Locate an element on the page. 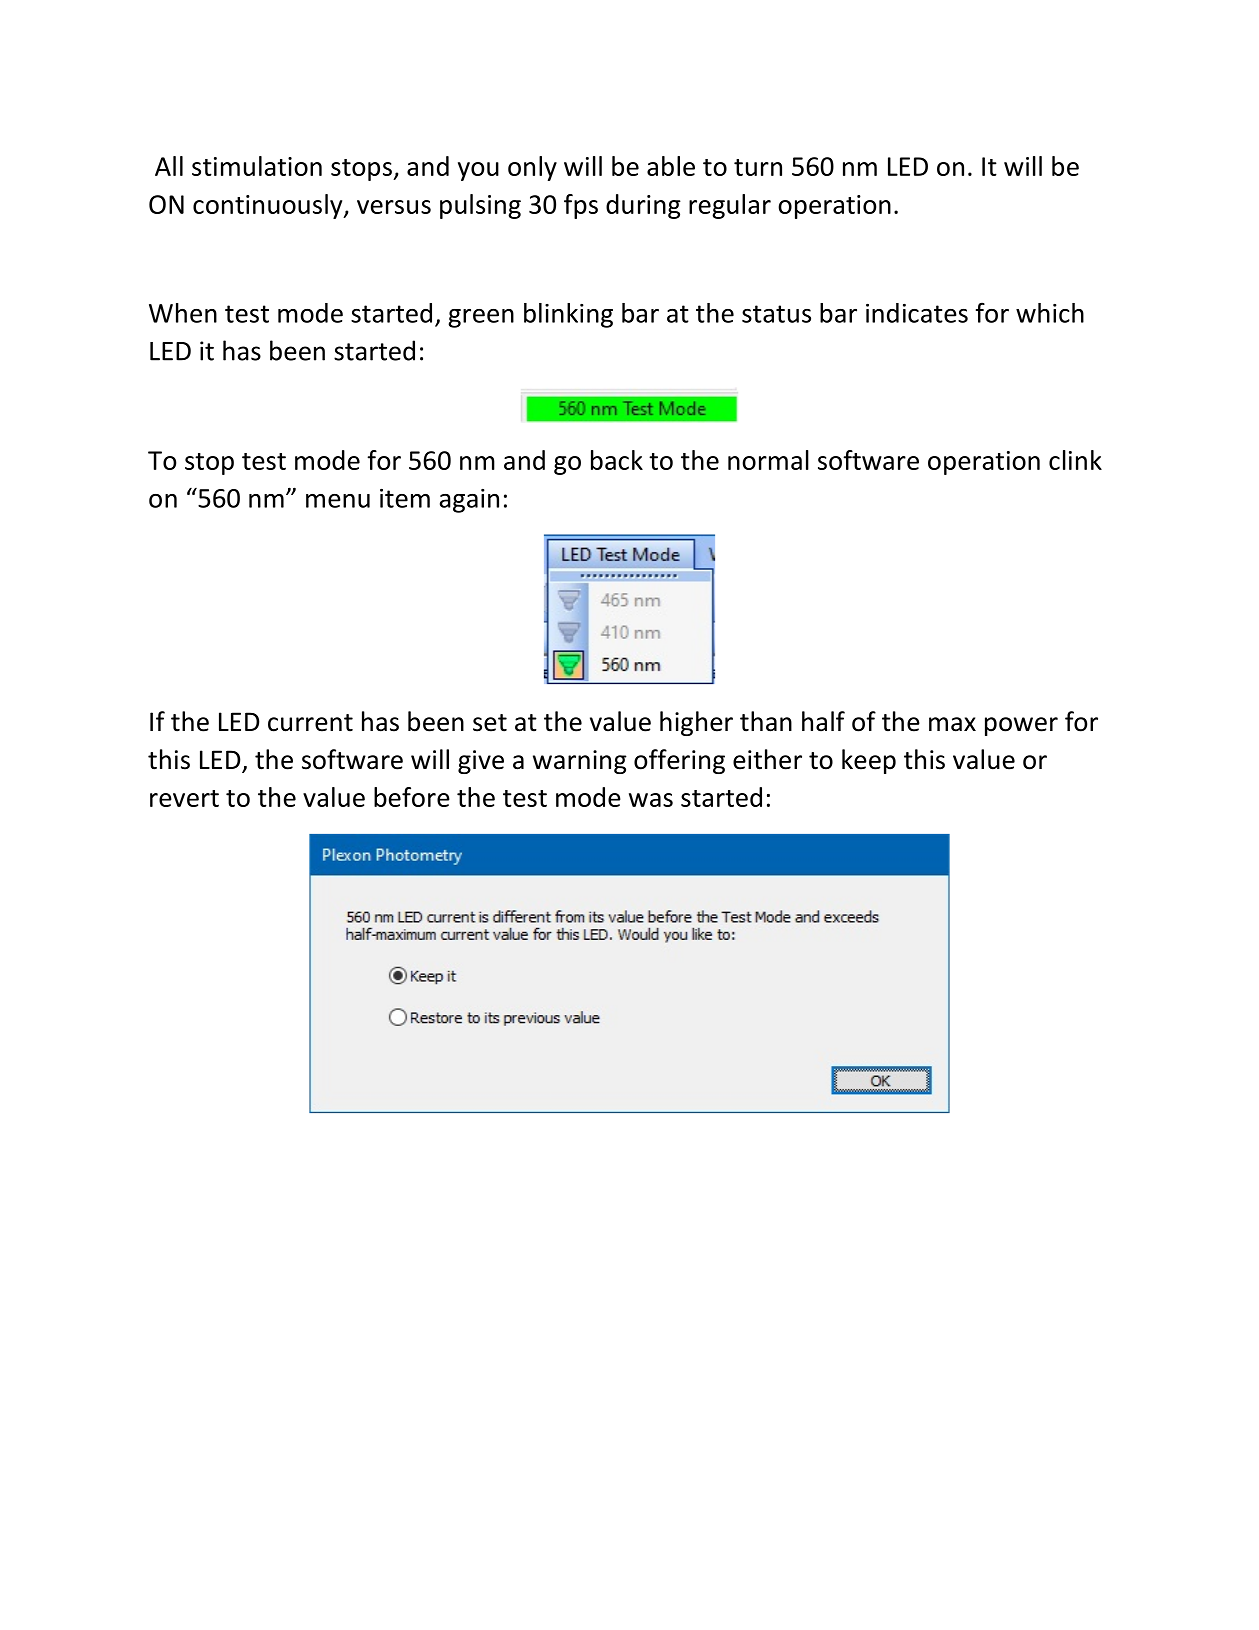 Image resolution: width=1259 pixels, height=1630 pixels. during is located at coordinates (643, 206).
